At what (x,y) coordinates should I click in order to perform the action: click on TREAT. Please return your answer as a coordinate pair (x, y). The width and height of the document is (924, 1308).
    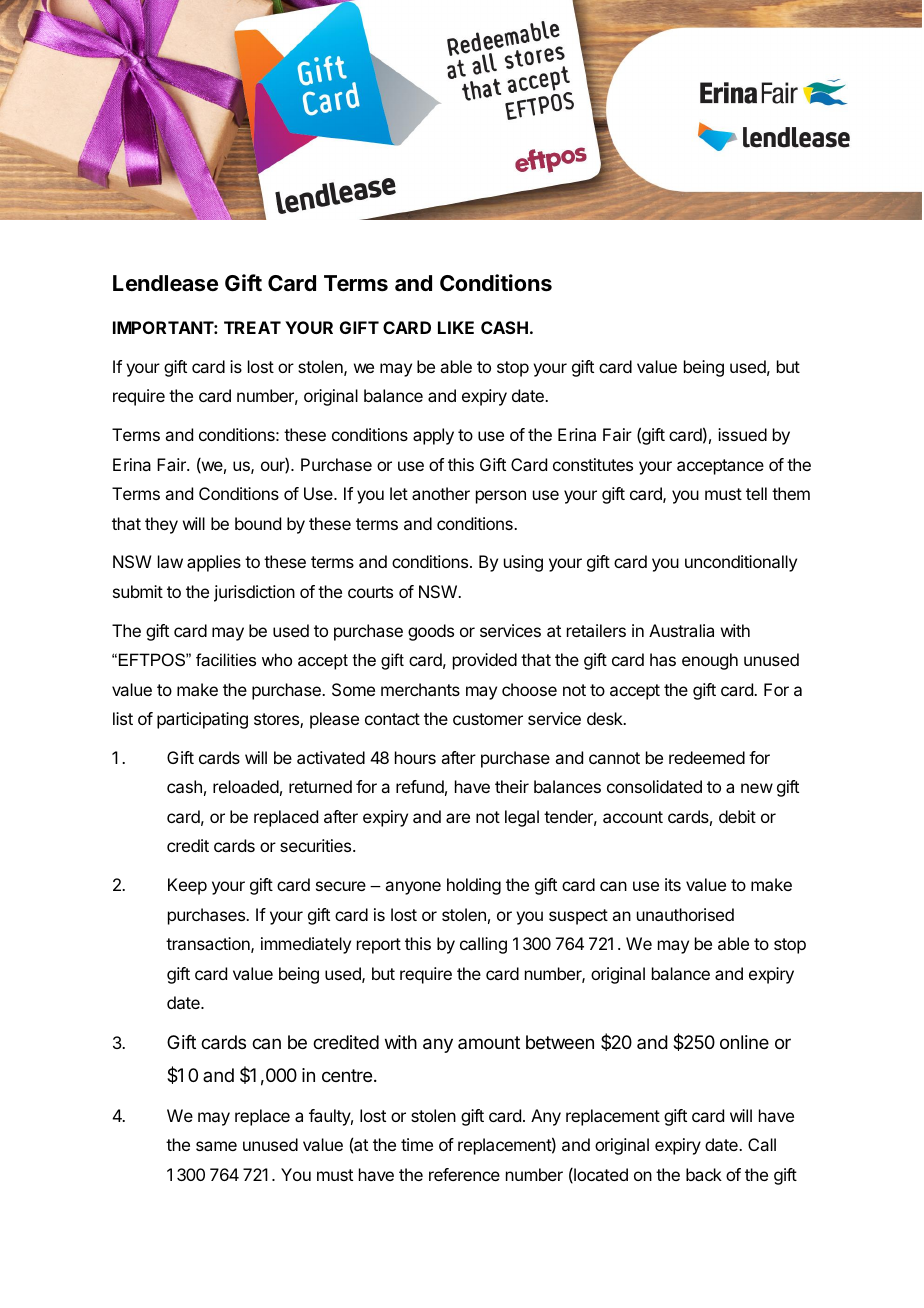
    Looking at the image, I should click on (252, 327).
